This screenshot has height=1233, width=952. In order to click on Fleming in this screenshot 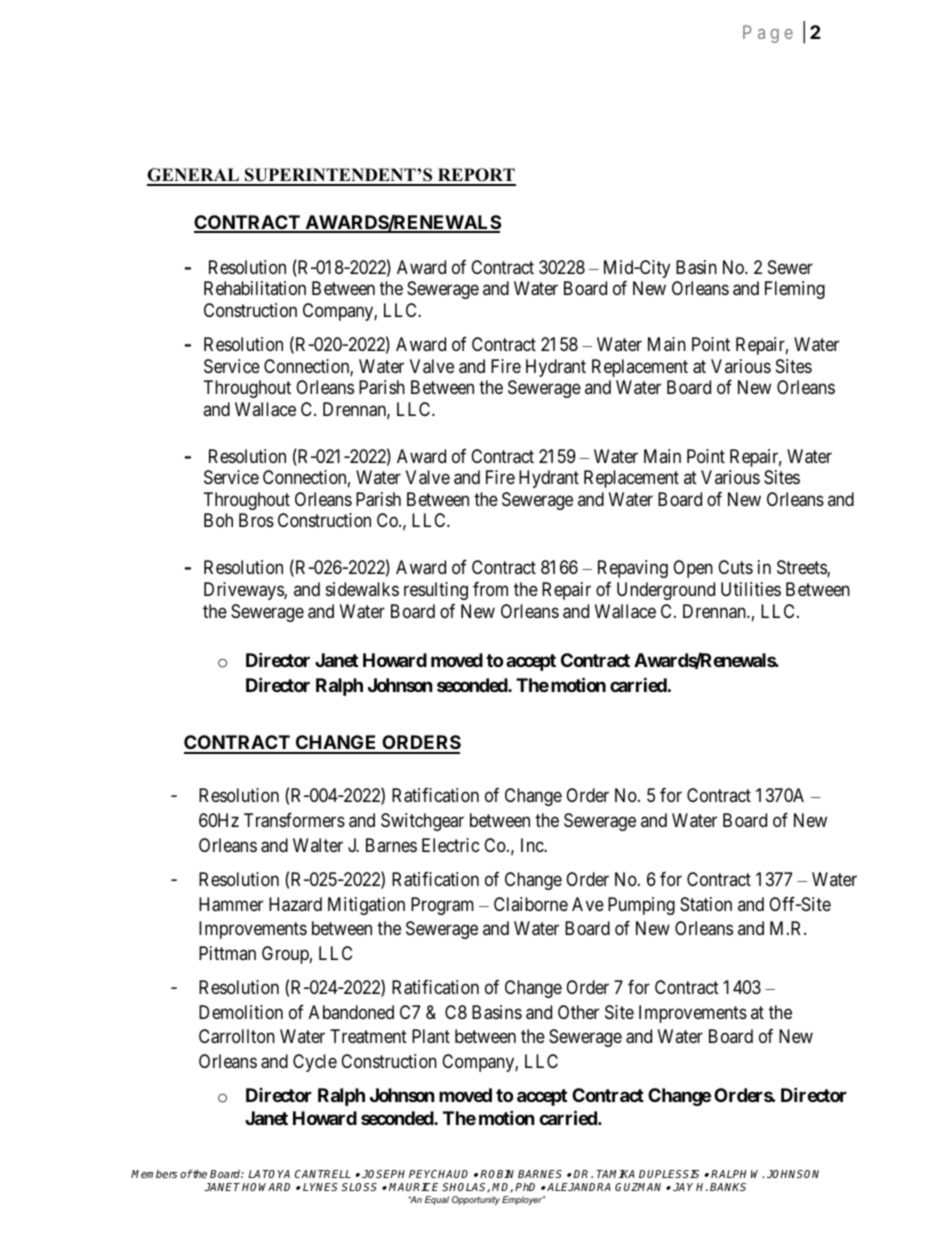, I will do `click(795, 290)`.
